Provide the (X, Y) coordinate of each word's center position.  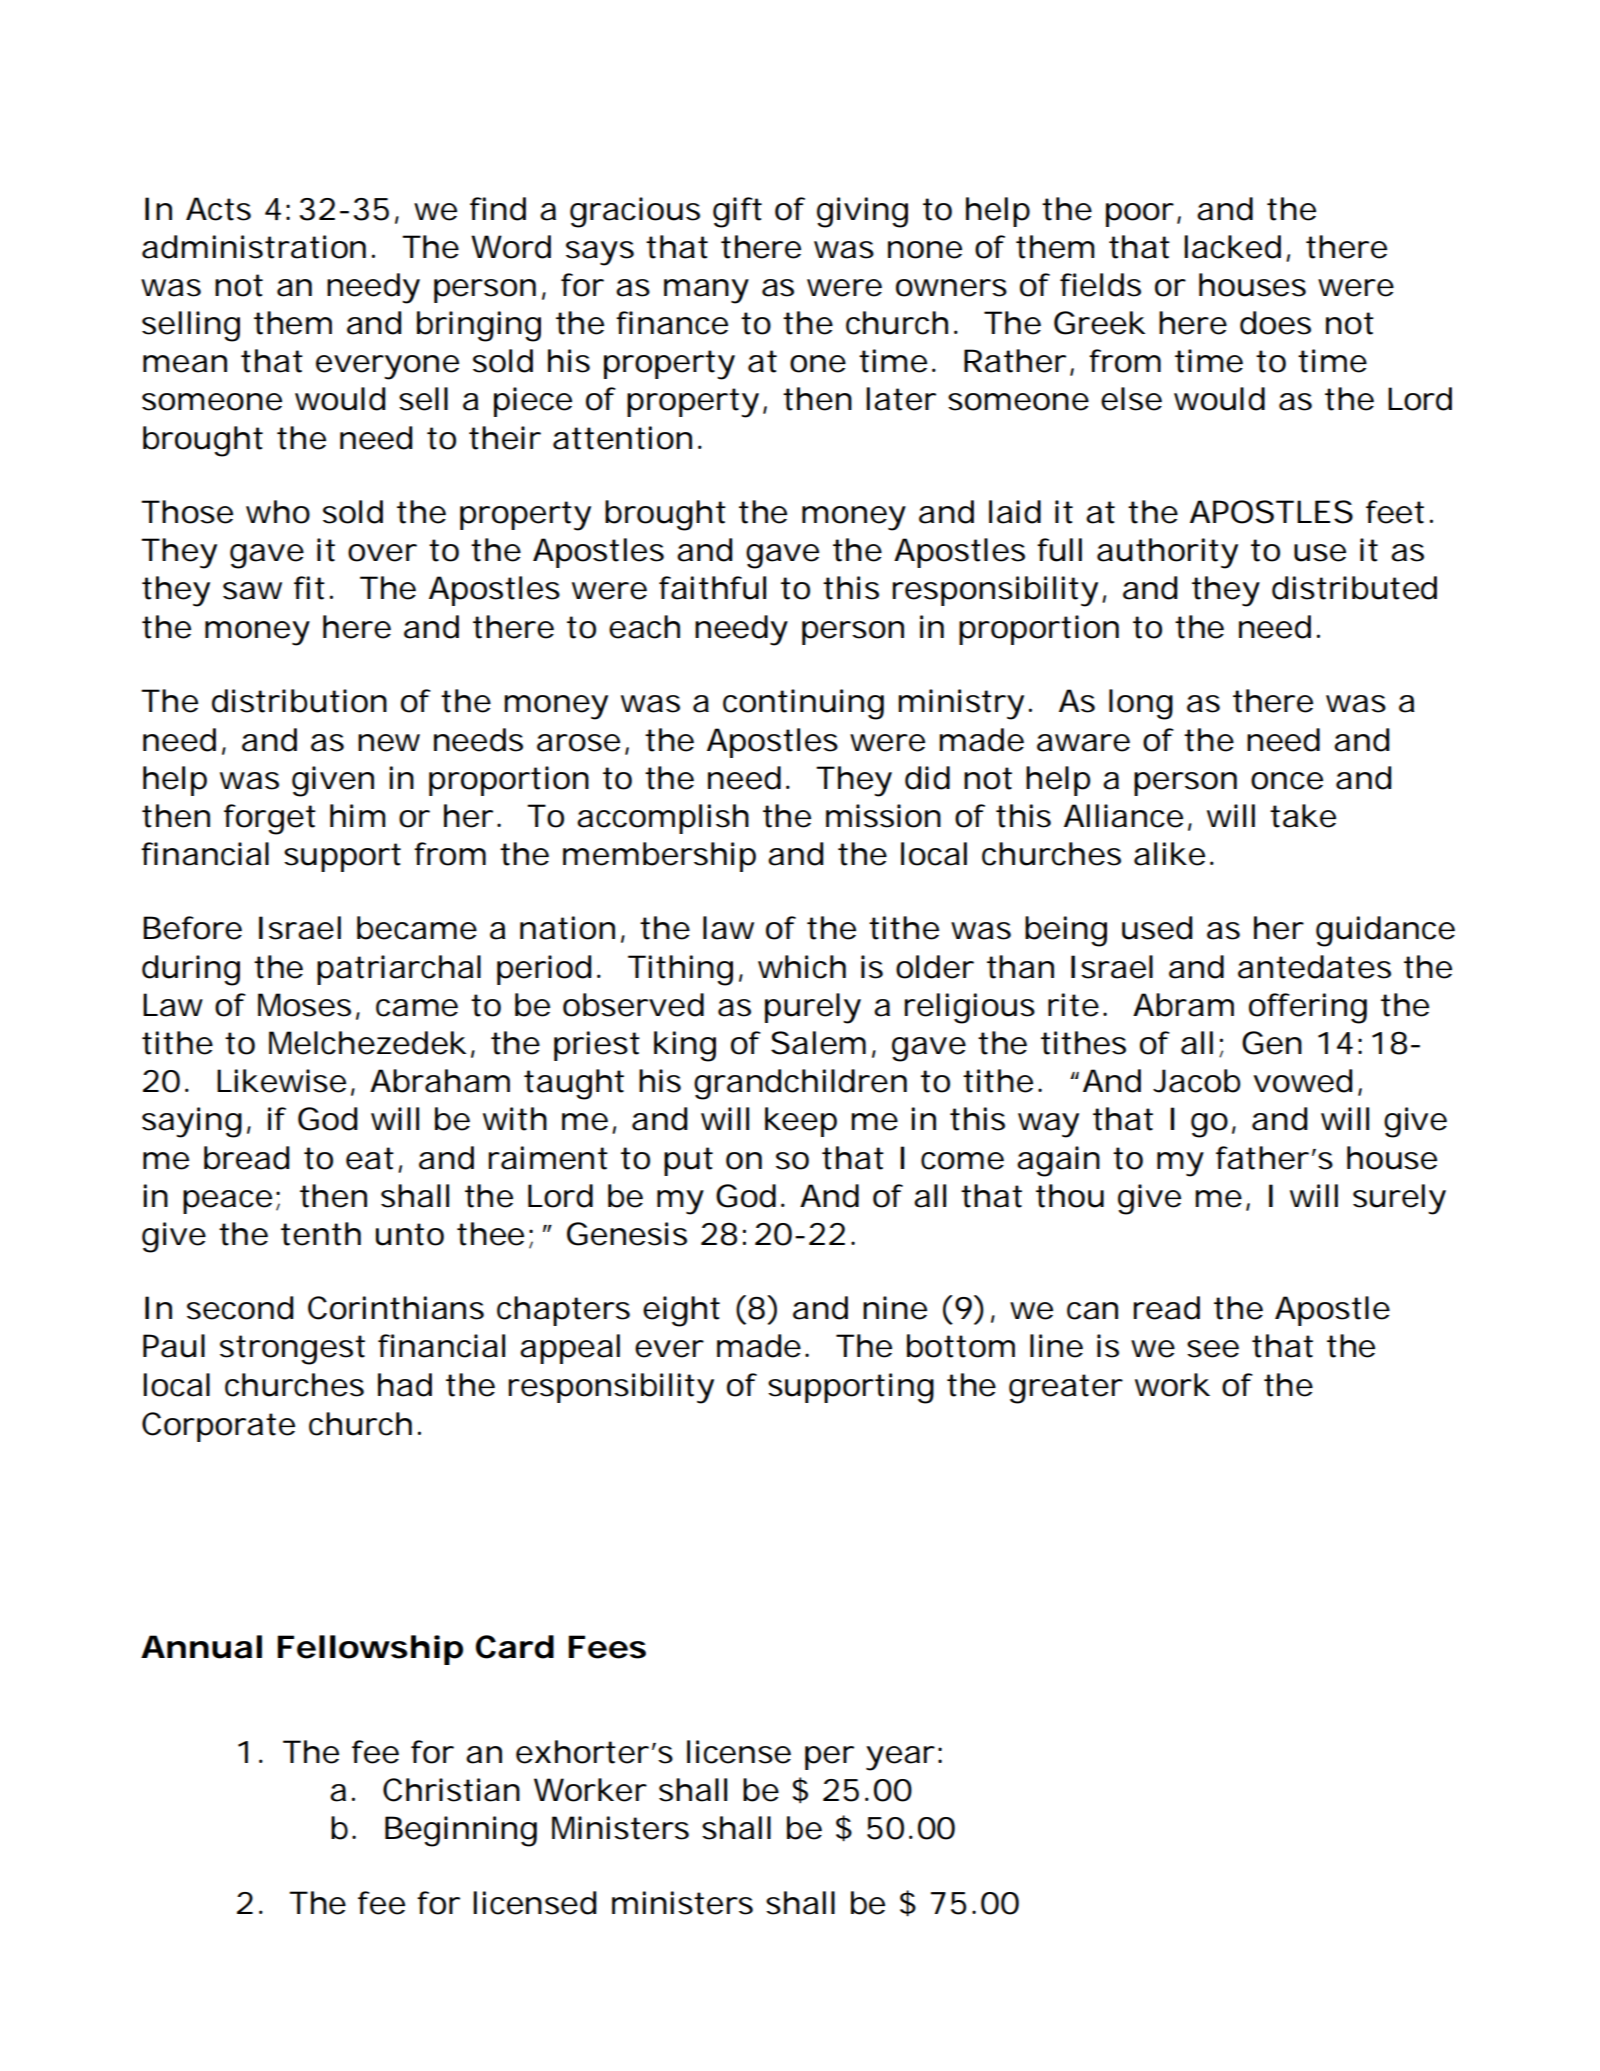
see (1213, 1349)
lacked (1235, 248)
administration (254, 247)
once (1287, 781)
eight (681, 1311)
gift (737, 212)
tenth (321, 1234)
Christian (451, 1790)
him (358, 815)
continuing (803, 704)
